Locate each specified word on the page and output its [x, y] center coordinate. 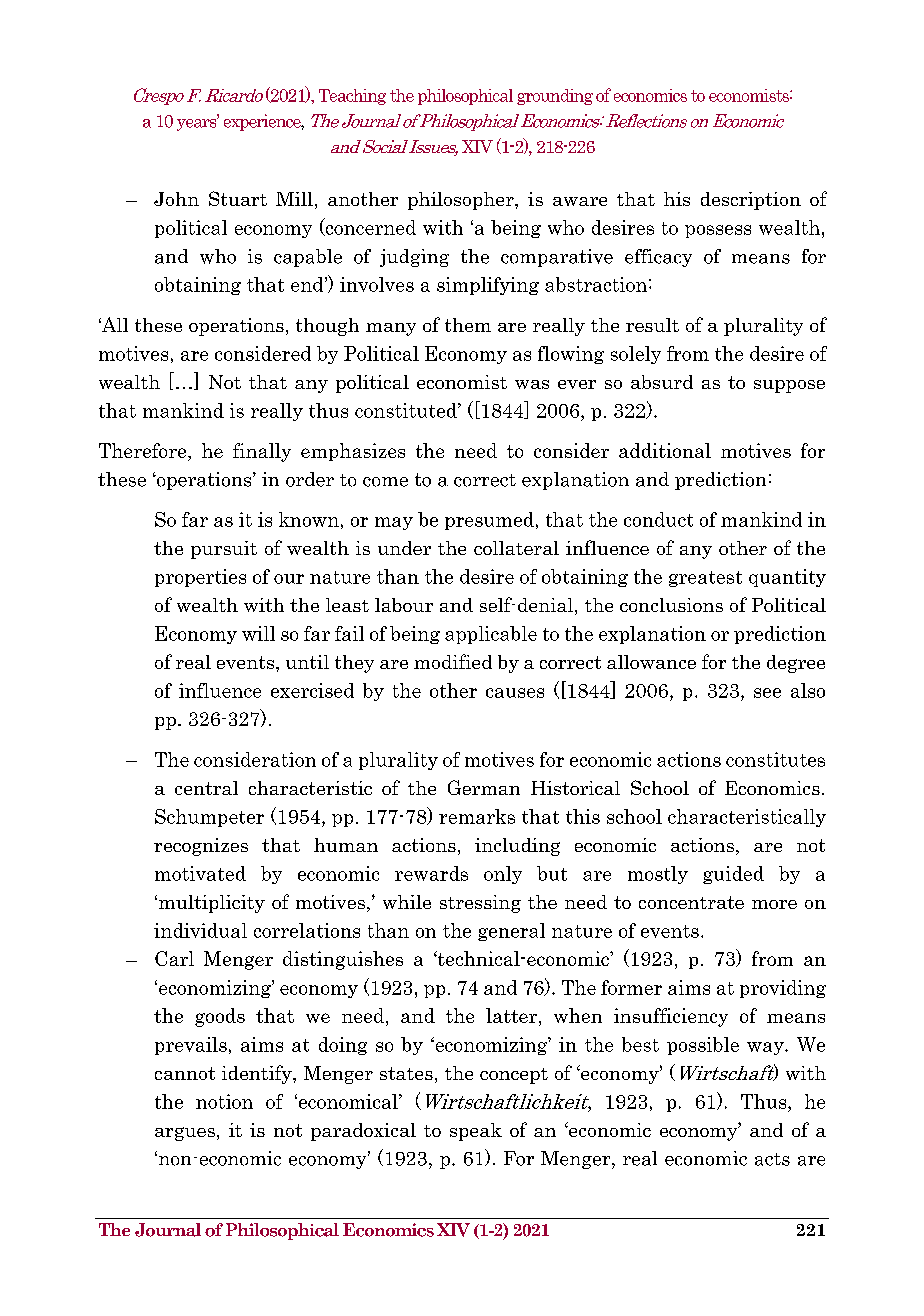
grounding [555, 97]
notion [224, 1101]
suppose [789, 386]
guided [733, 875]
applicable [491, 635]
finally [262, 452]
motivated [200, 873]
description [751, 201]
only [503, 875]
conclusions [671, 605]
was [532, 384]
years [198, 123]
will [258, 633]
